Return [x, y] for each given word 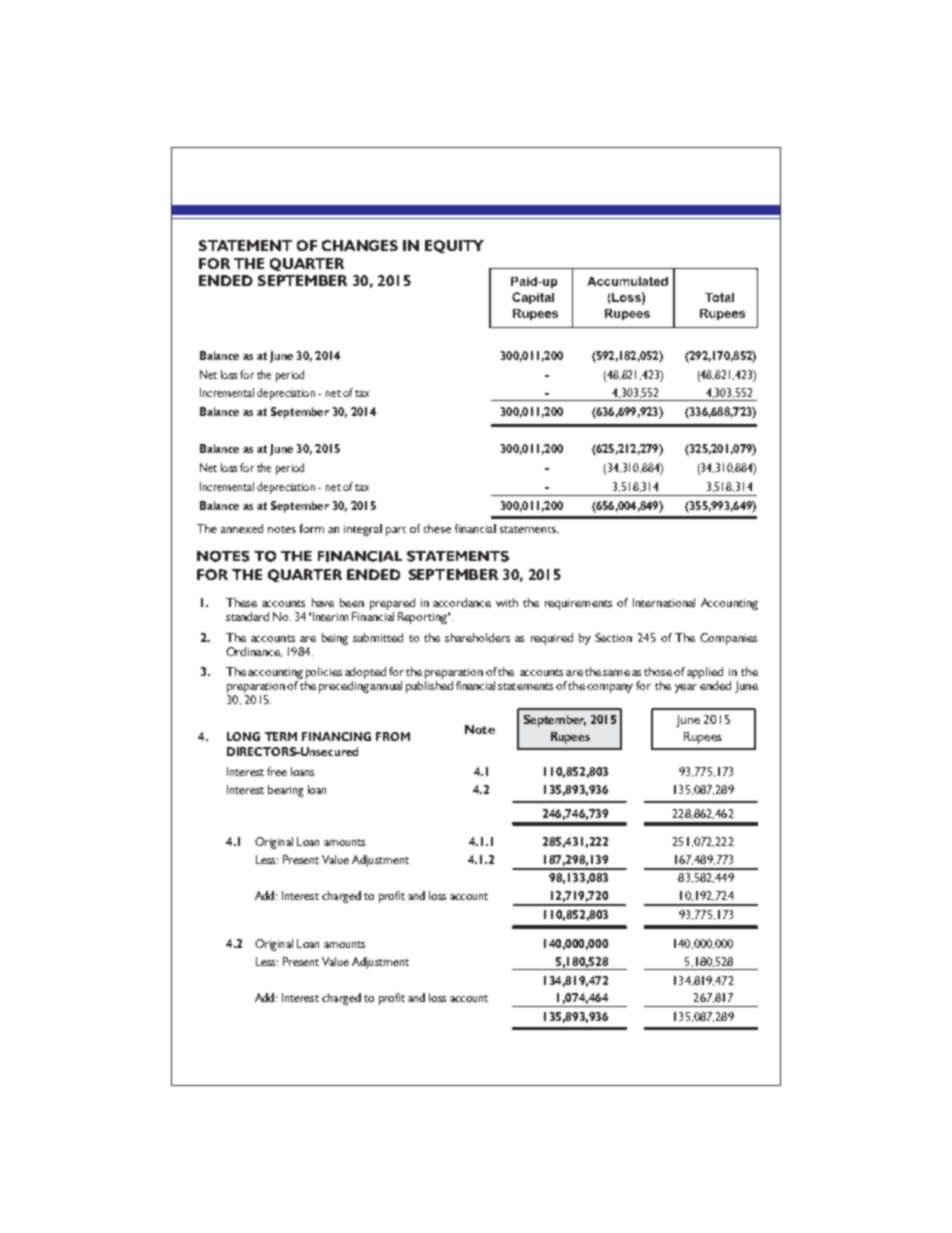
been [352, 602]
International [664, 602]
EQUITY [454, 246]
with [507, 602]
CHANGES [360, 245]
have [323, 602]
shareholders [477, 637]
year [686, 688]
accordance [462, 602]
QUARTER [307, 264]
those [658, 671]
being [335, 639]
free [277, 771]
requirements [578, 604]
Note [480, 729]
